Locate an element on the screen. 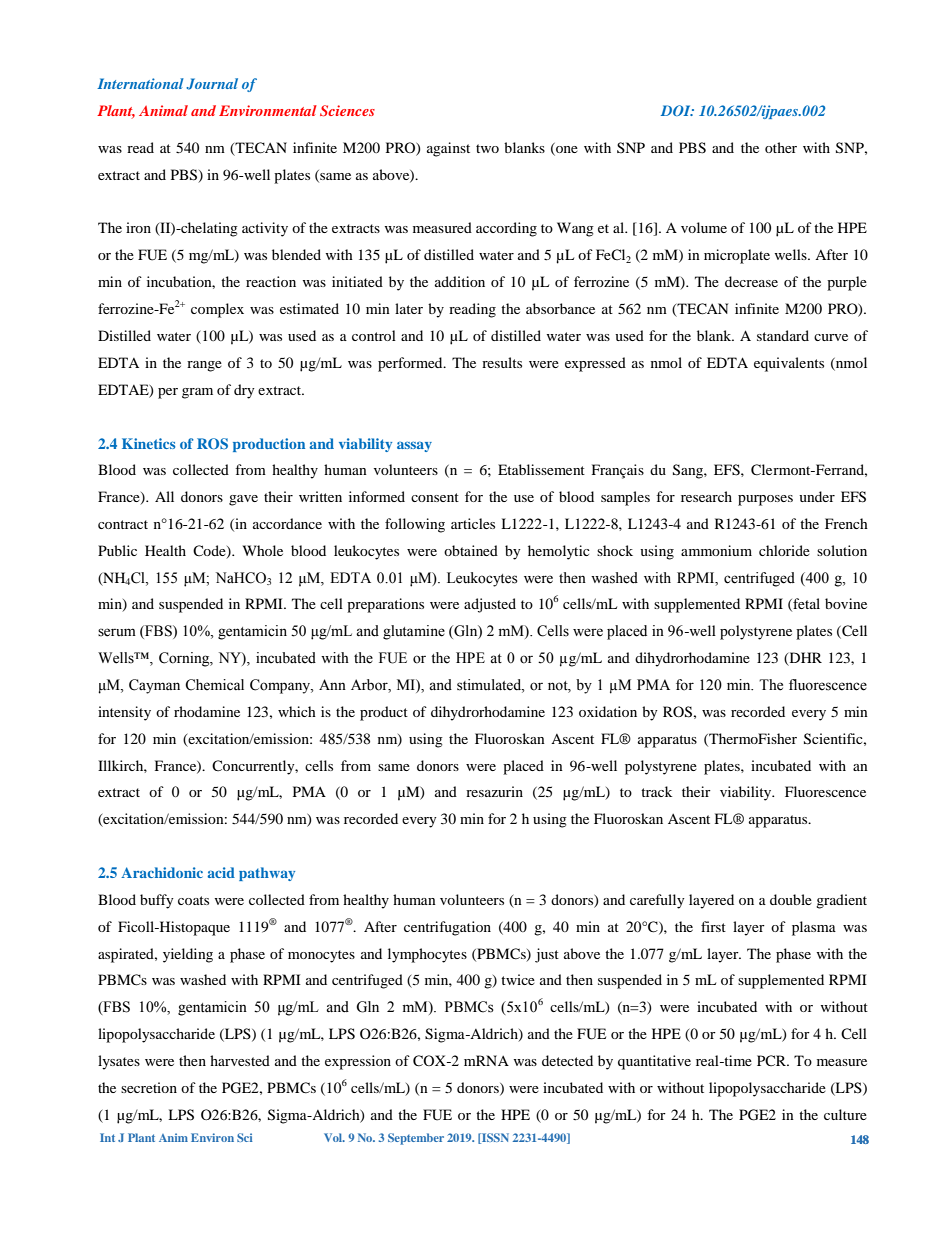 The image size is (952, 1233). Journal is located at coordinates (212, 84).
